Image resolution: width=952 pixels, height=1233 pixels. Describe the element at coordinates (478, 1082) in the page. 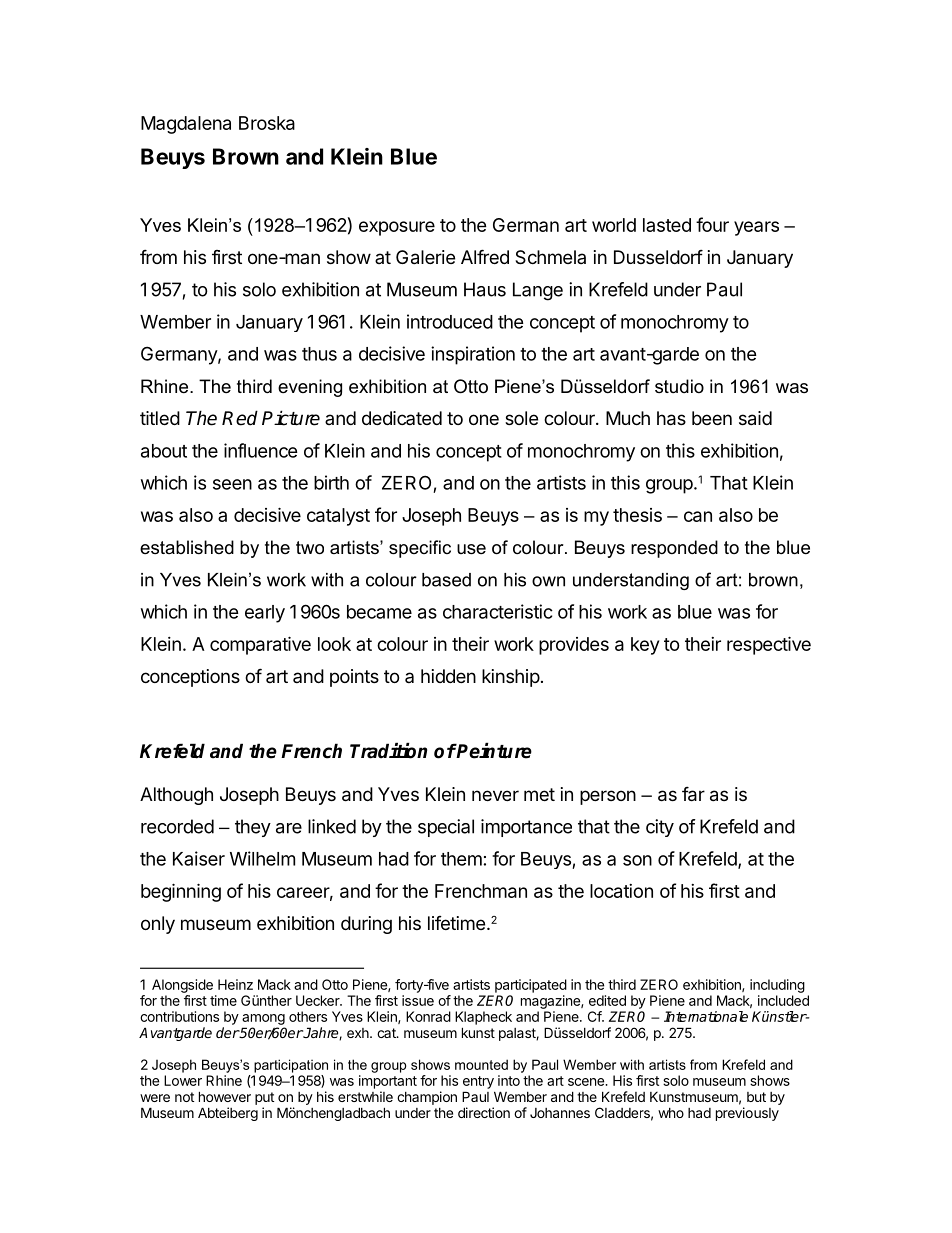

I see `entry` at that location.
